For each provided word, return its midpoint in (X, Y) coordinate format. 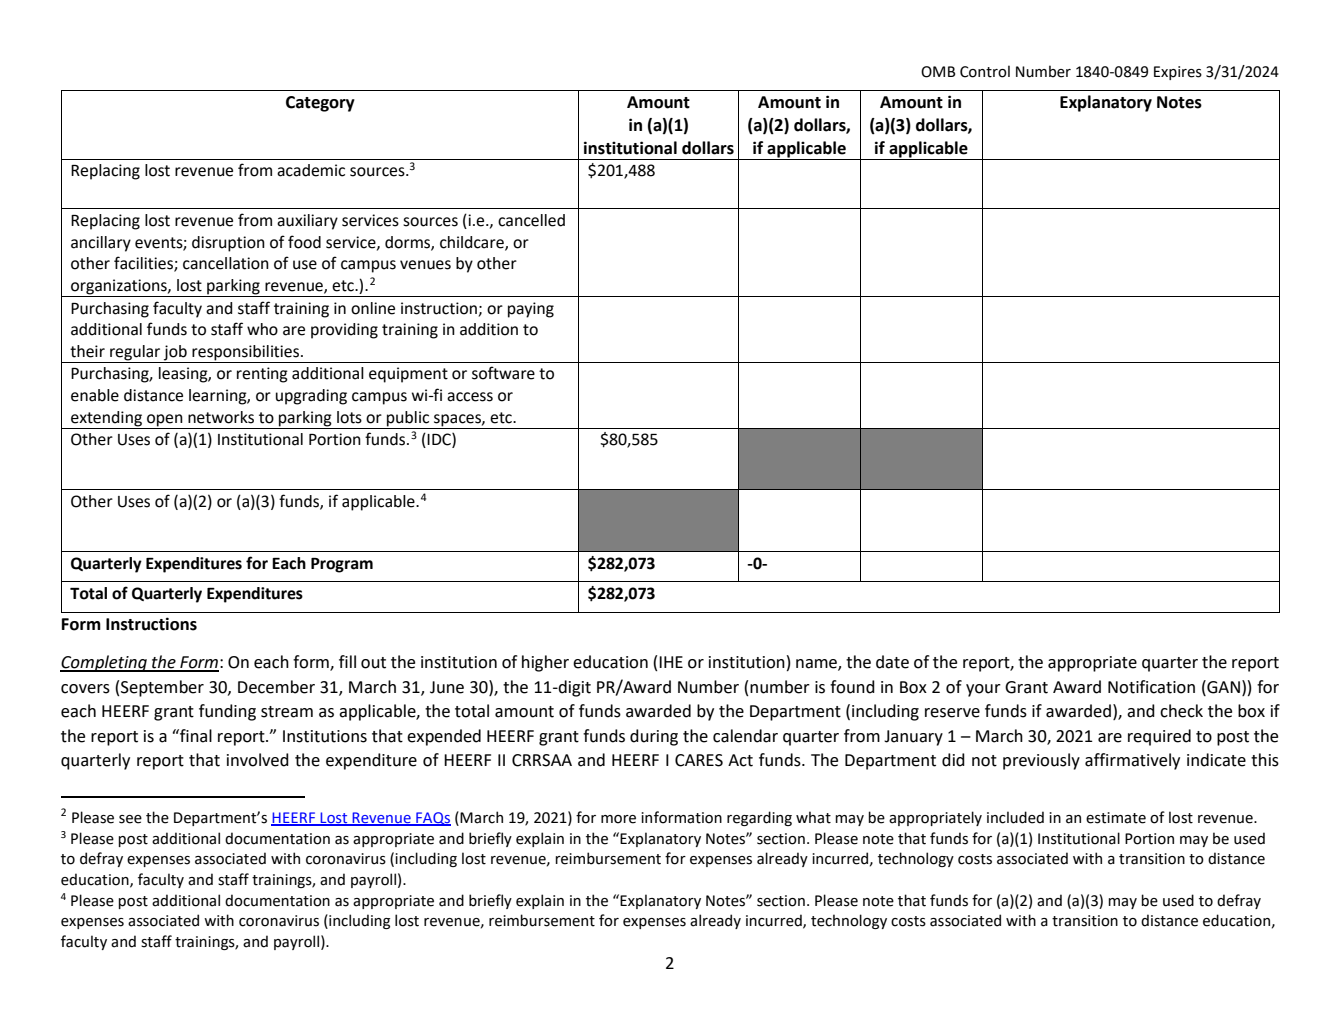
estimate (1116, 818)
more (618, 819)
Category (320, 104)
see (130, 819)
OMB (938, 72)
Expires (1178, 73)
